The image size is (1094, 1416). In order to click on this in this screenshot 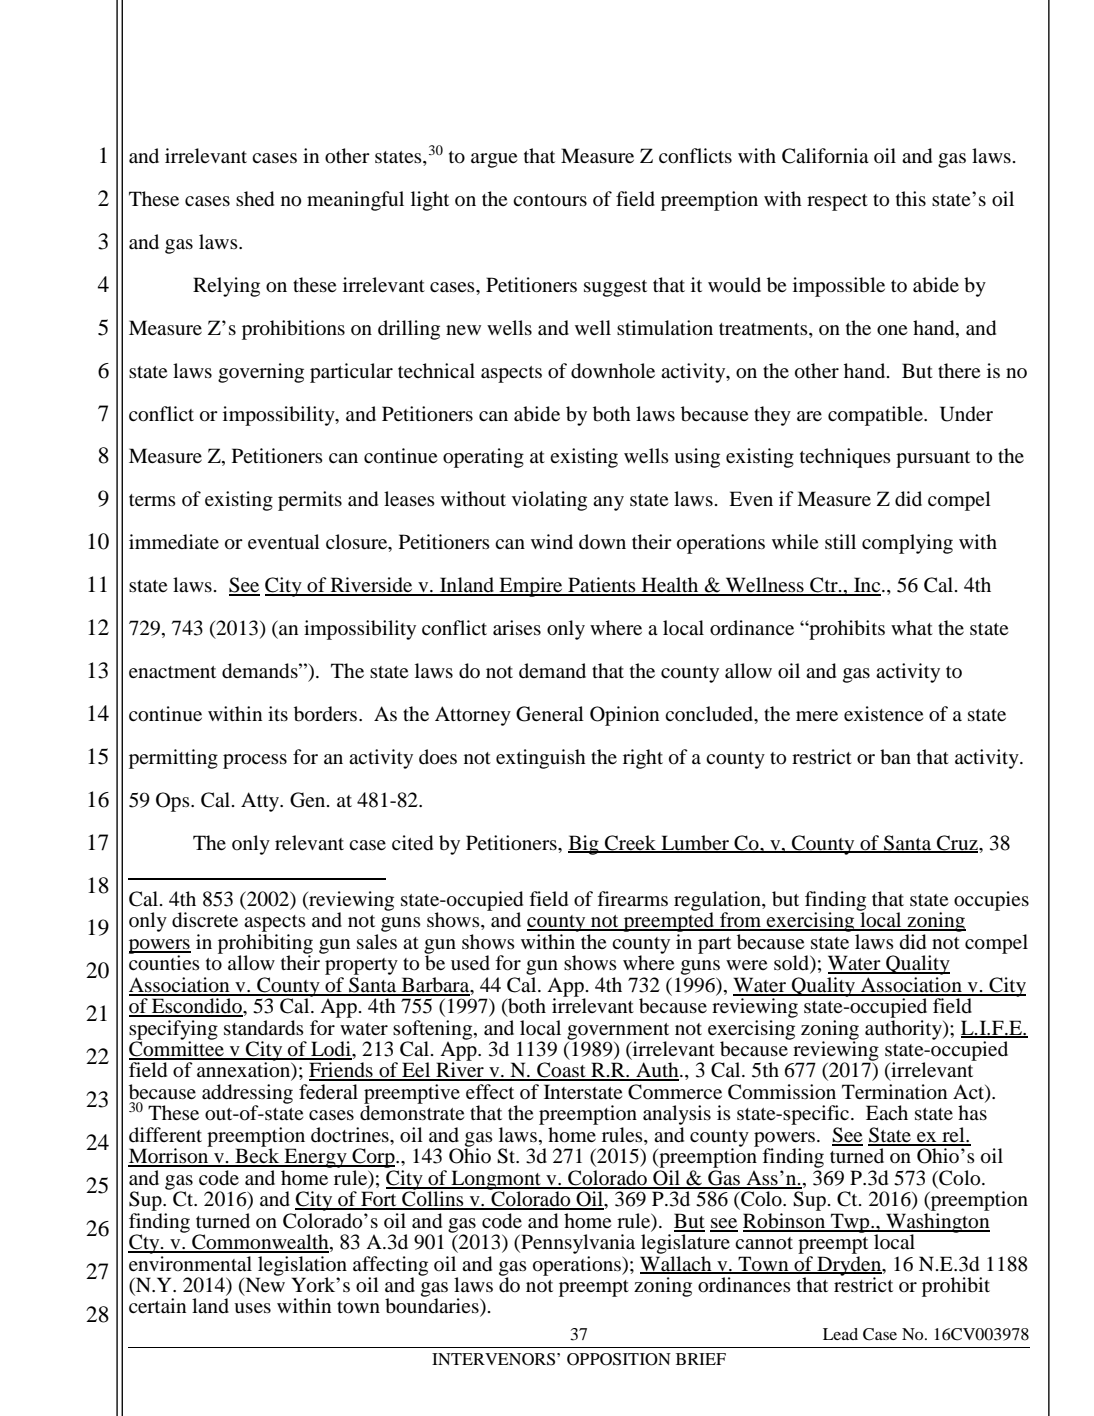, I will do `click(911, 198)`.
